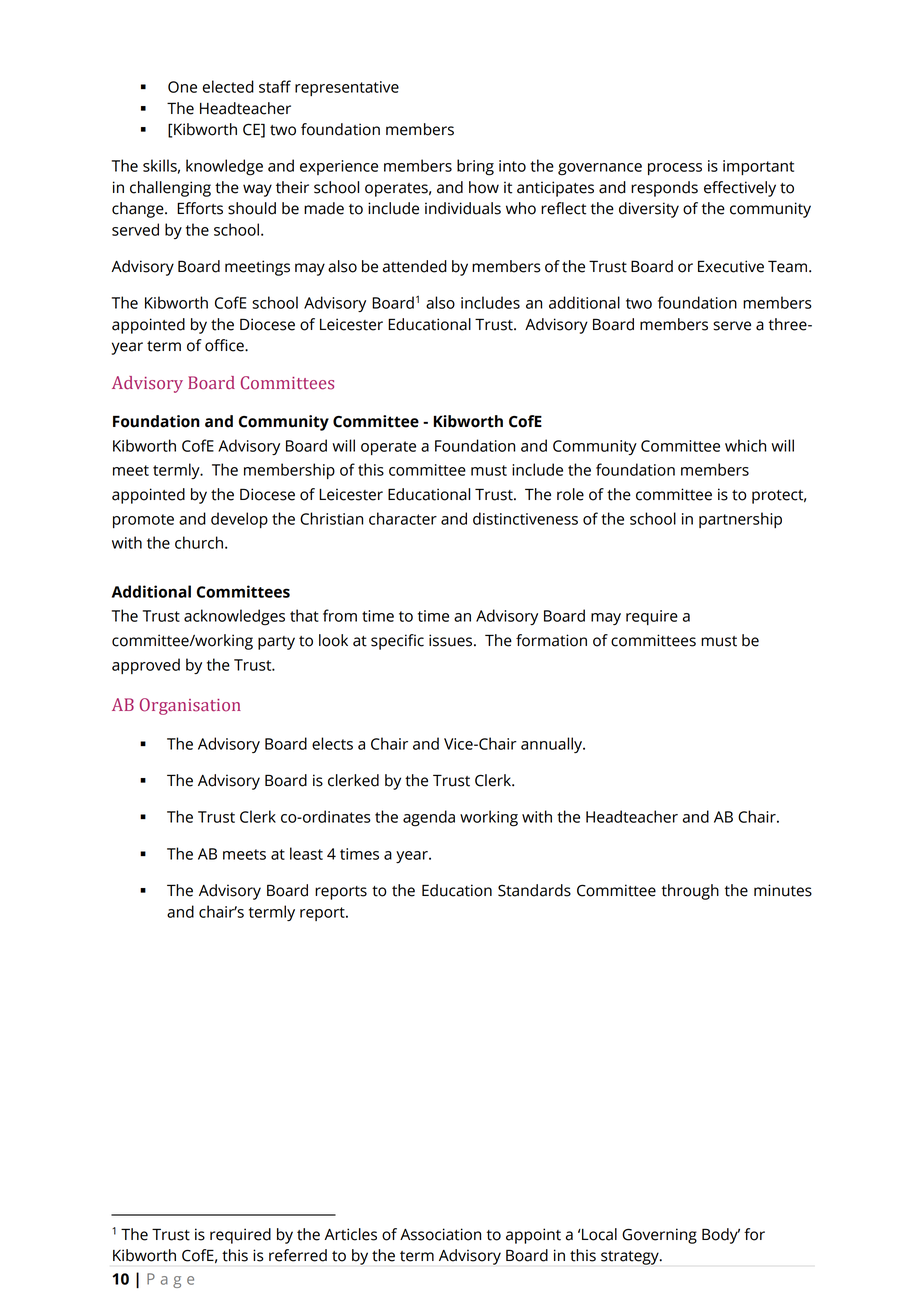 The height and width of the document is (1308, 924). What do you see at coordinates (475, 167) in the document?
I see `bring` at bounding box center [475, 167].
